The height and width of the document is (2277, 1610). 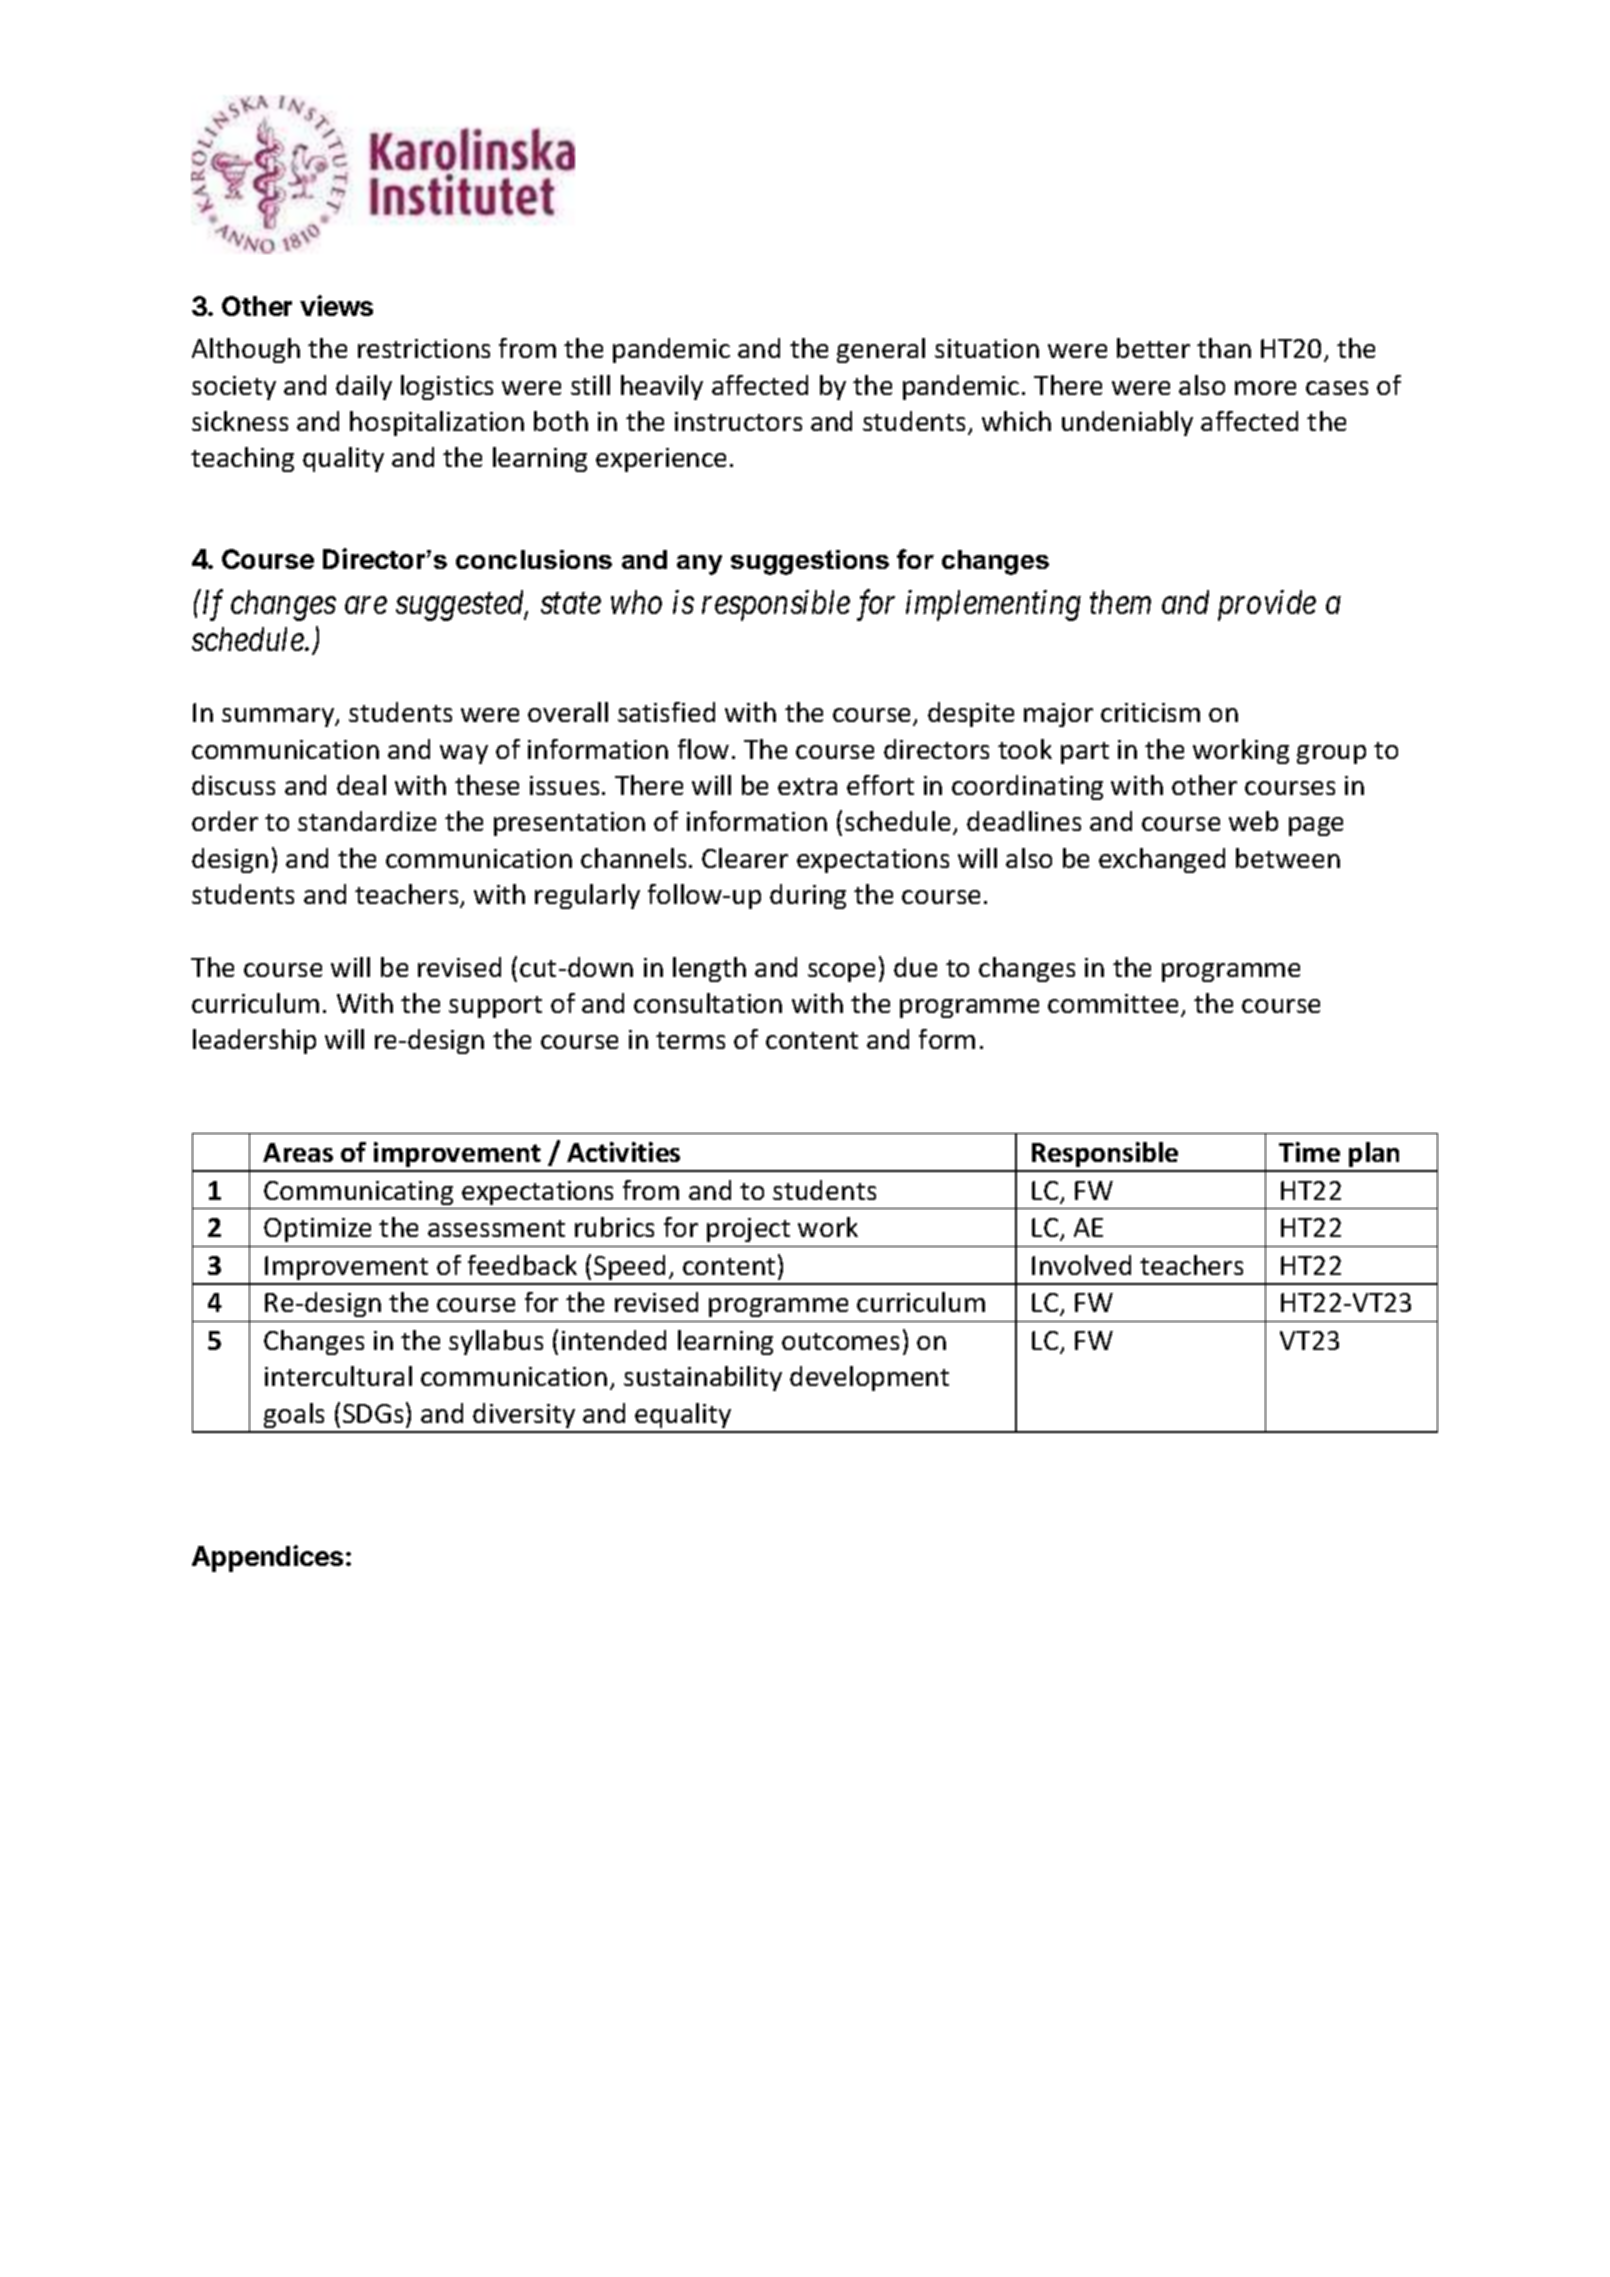 I want to click on than, so click(x=1224, y=348).
